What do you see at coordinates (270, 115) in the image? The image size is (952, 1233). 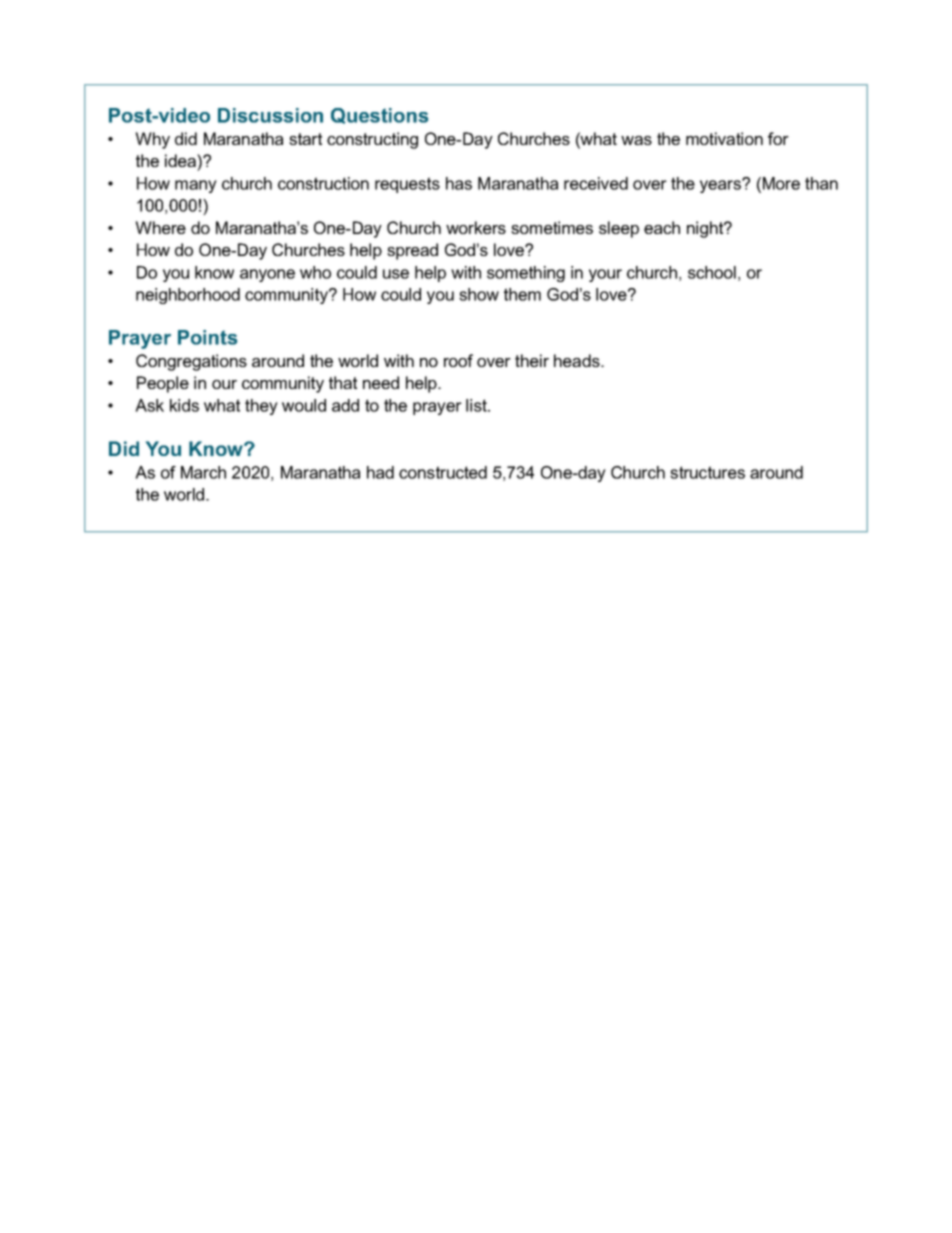 I see `Discussion` at bounding box center [270, 115].
